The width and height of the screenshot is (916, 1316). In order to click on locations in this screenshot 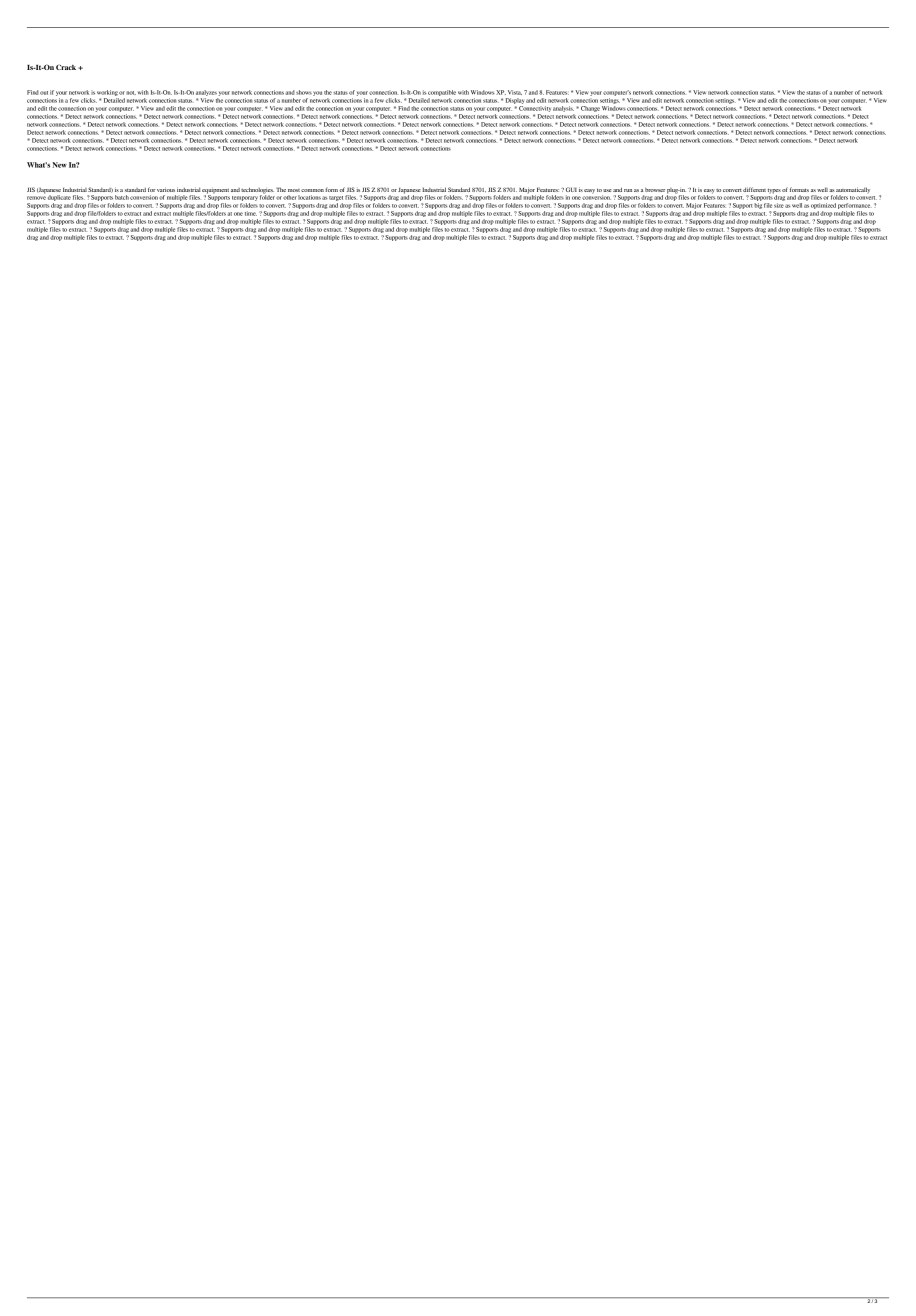, I will do `click(309, 197)`.
